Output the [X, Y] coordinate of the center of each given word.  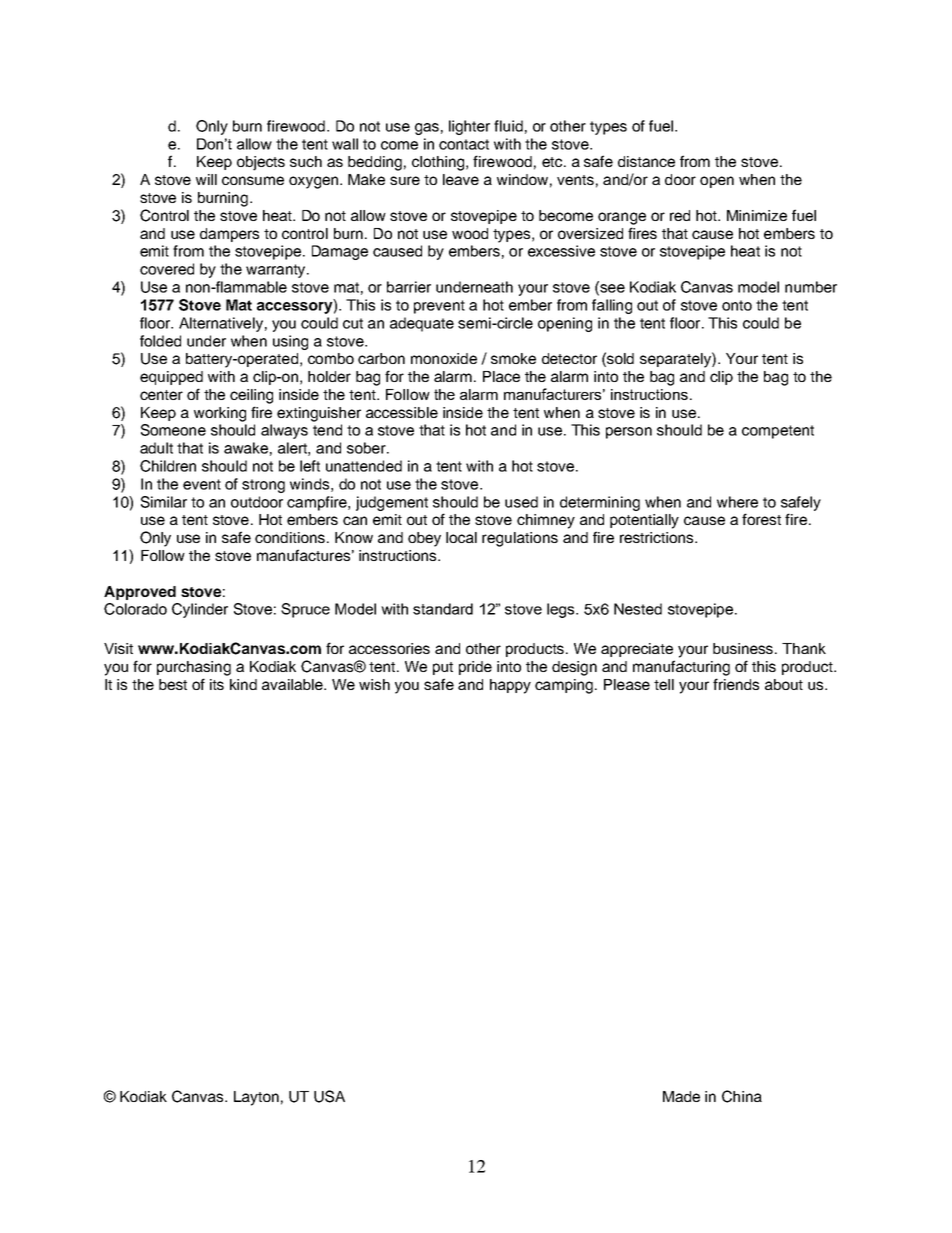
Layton [256, 1098]
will [206, 179]
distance [646, 161]
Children [168, 466]
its [217, 684]
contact [464, 144]
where [737, 502]
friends [736, 684]
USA [329, 1096]
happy [510, 686]
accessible [402, 412]
